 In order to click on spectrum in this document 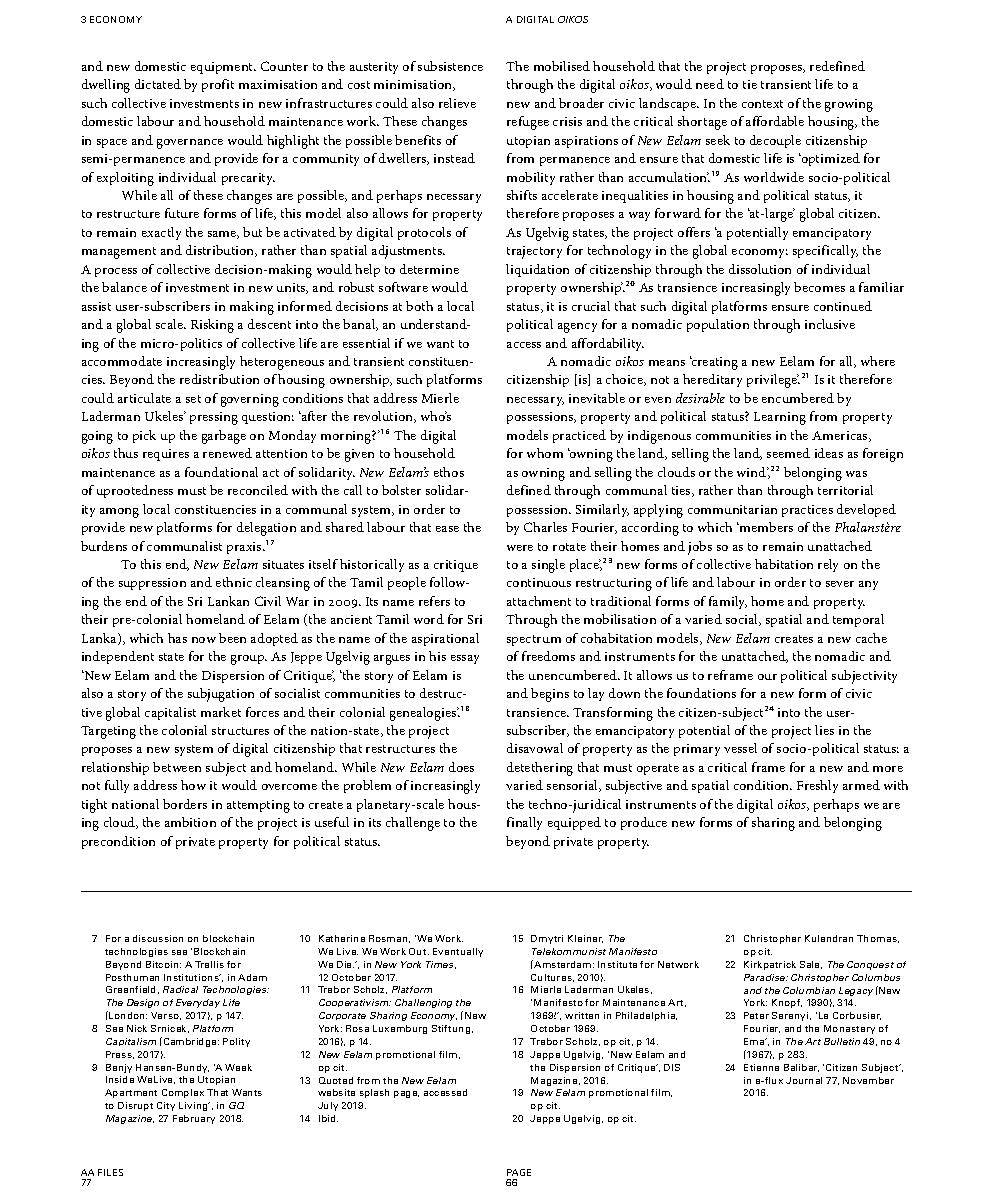, I will do `click(534, 640)`.
